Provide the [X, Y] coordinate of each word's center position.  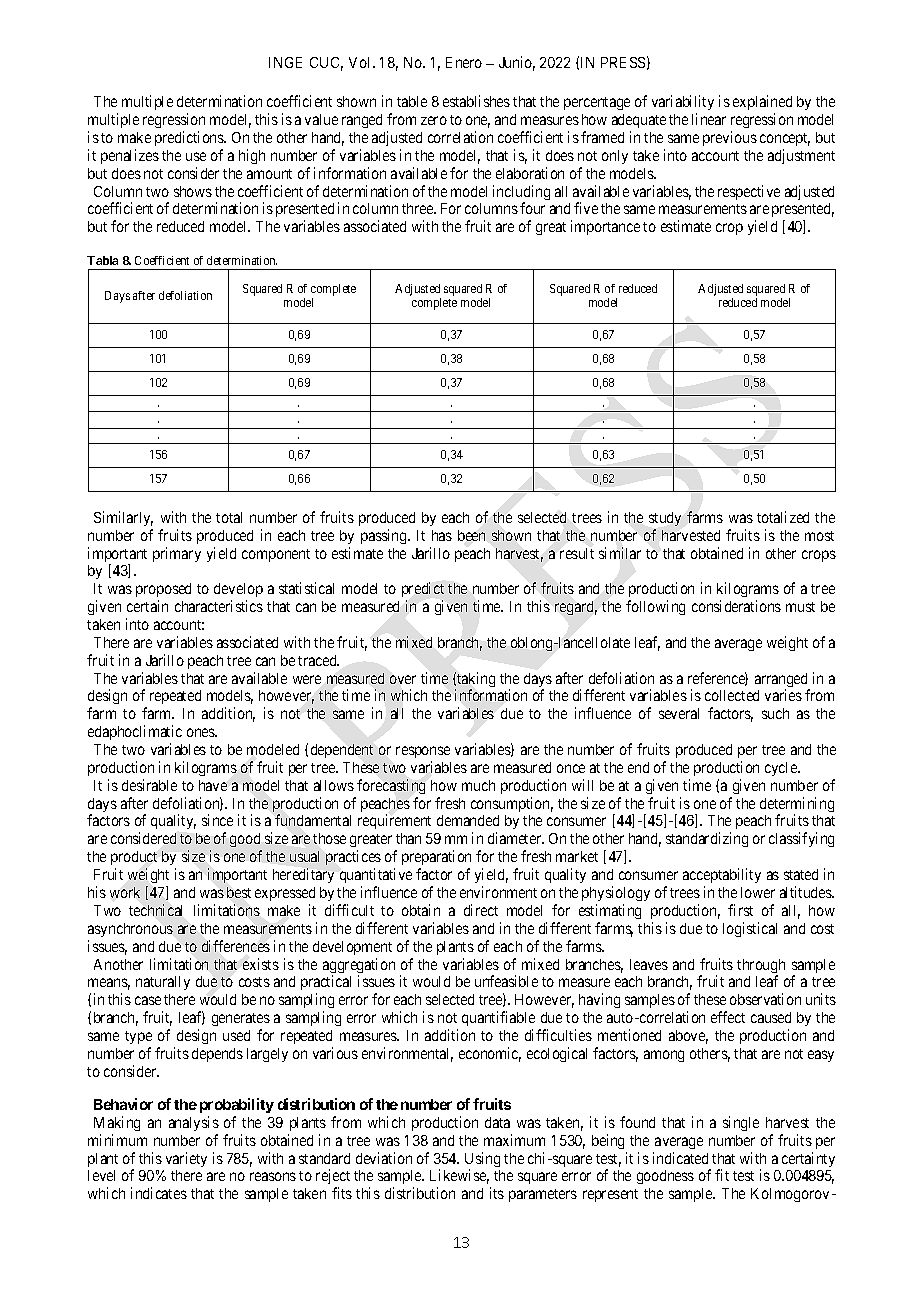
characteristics [219, 606]
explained [762, 104]
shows [193, 191]
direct [481, 910]
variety [186, 1159]
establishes [476, 101]
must [800, 607]
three [418, 208]
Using [482, 1161]
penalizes [130, 156]
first [740, 910]
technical [155, 910]
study [665, 519]
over [403, 679]
